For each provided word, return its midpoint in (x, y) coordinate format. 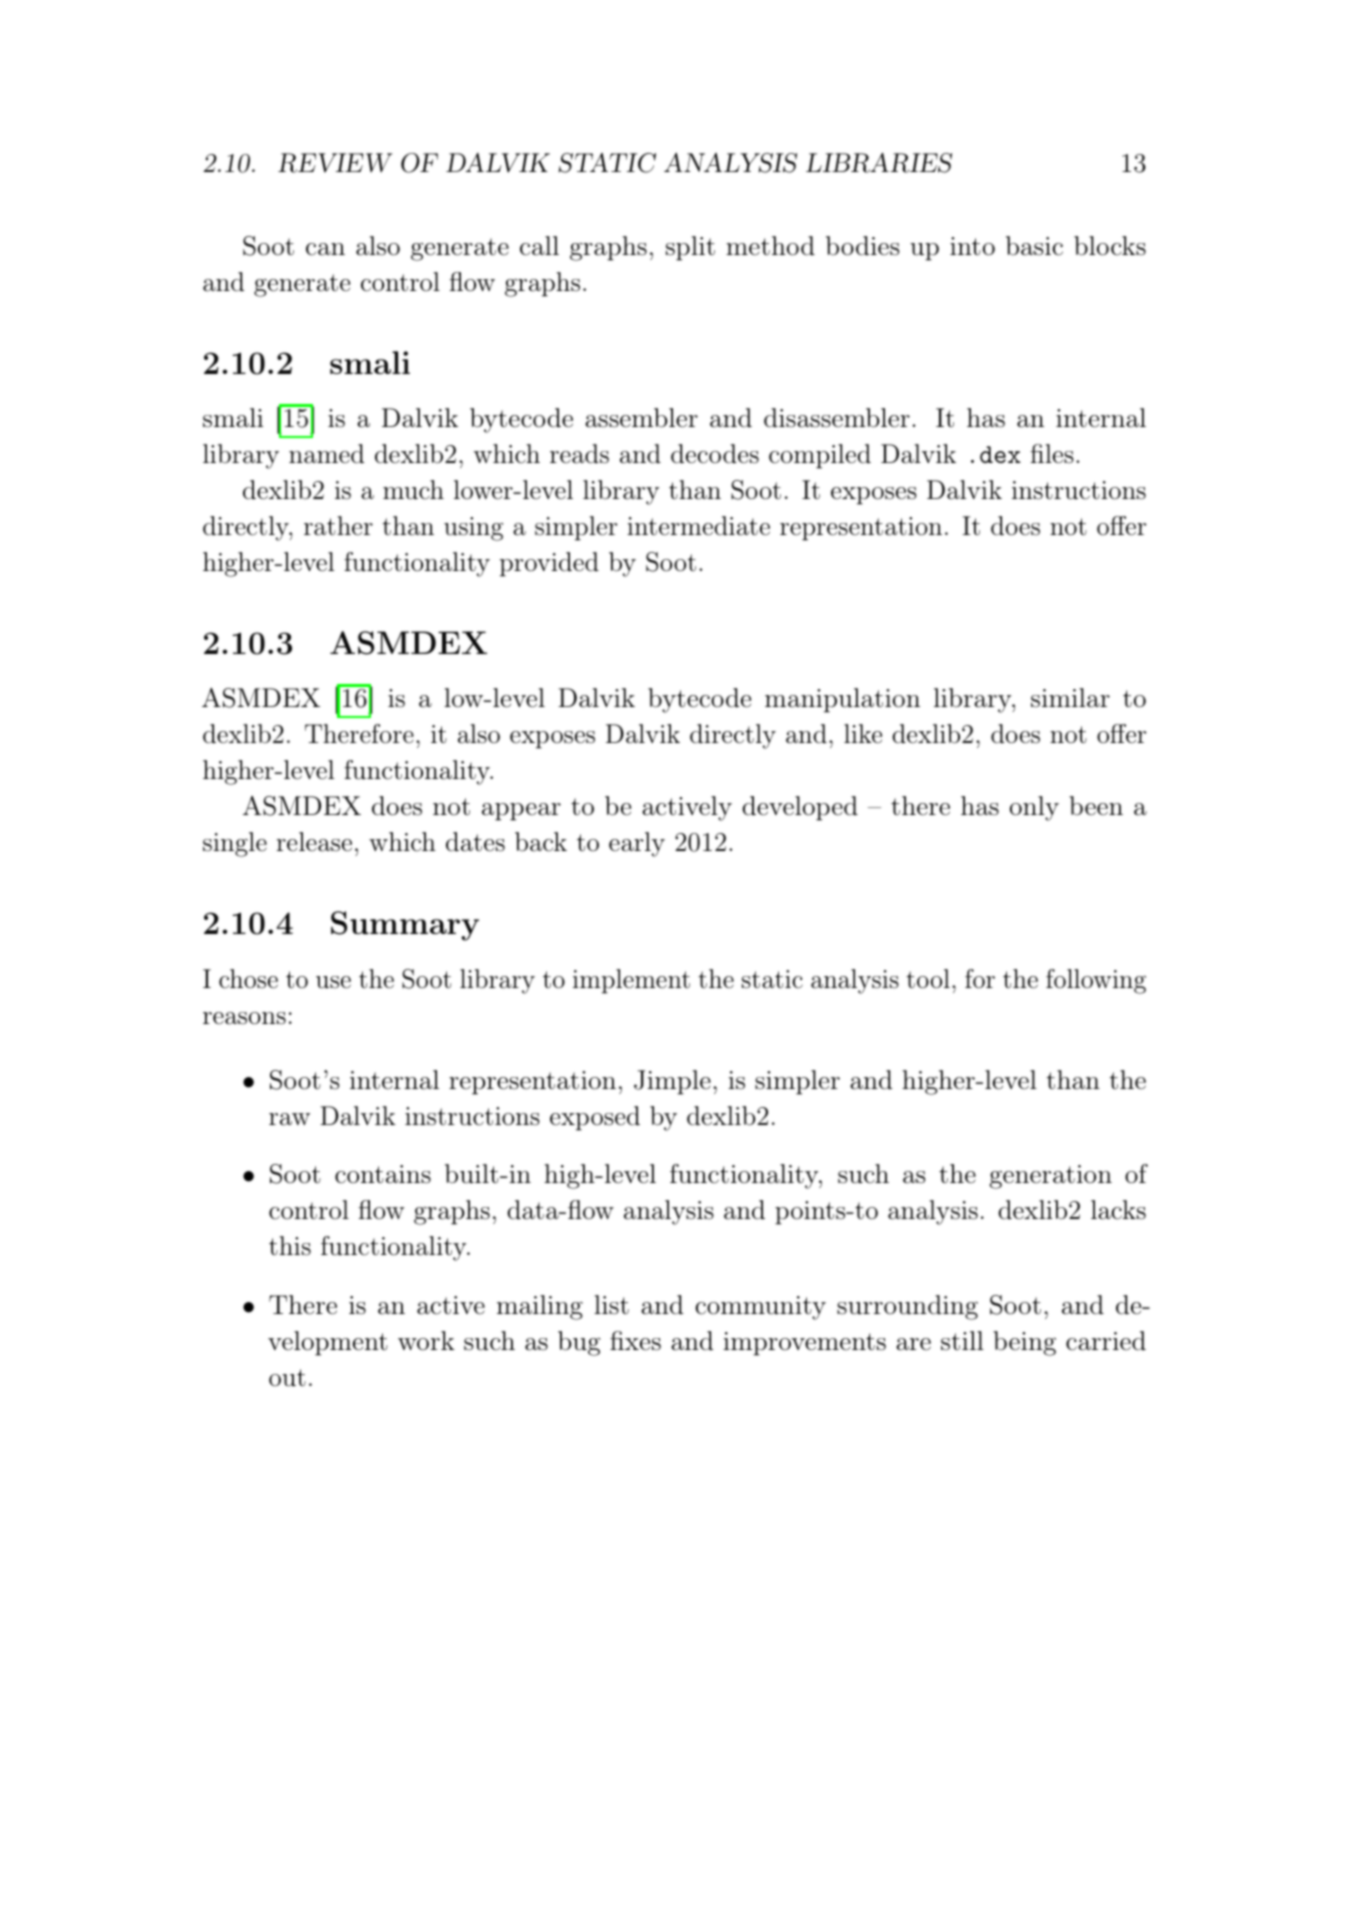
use (333, 982)
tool (928, 979)
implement (631, 981)
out (287, 1378)
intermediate (698, 526)
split (690, 248)
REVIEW (335, 163)
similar (1070, 698)
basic (1034, 246)
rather (338, 526)
